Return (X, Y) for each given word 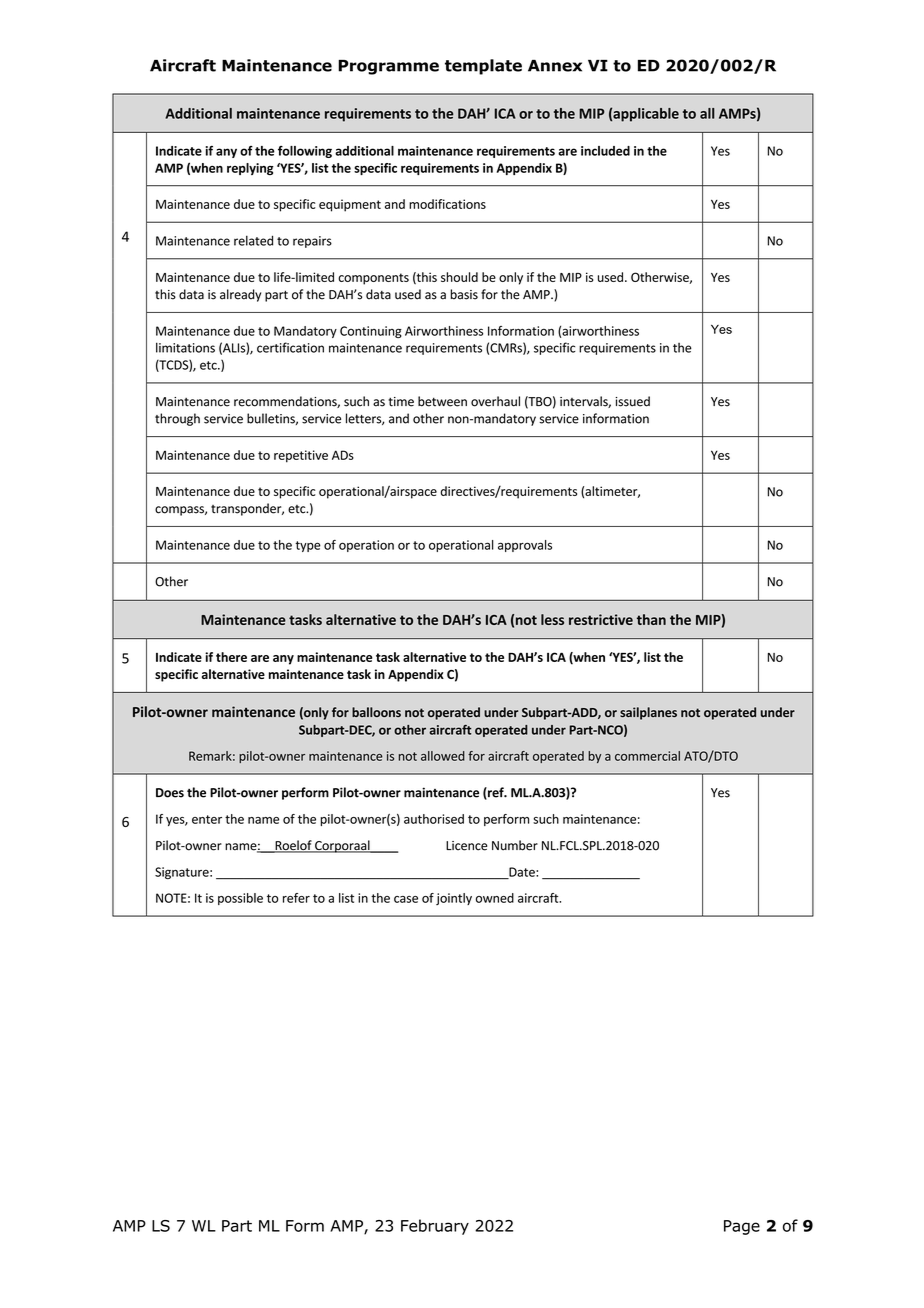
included (605, 151)
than (651, 619)
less (552, 619)
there (231, 657)
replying (250, 169)
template (483, 67)
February (435, 1227)
